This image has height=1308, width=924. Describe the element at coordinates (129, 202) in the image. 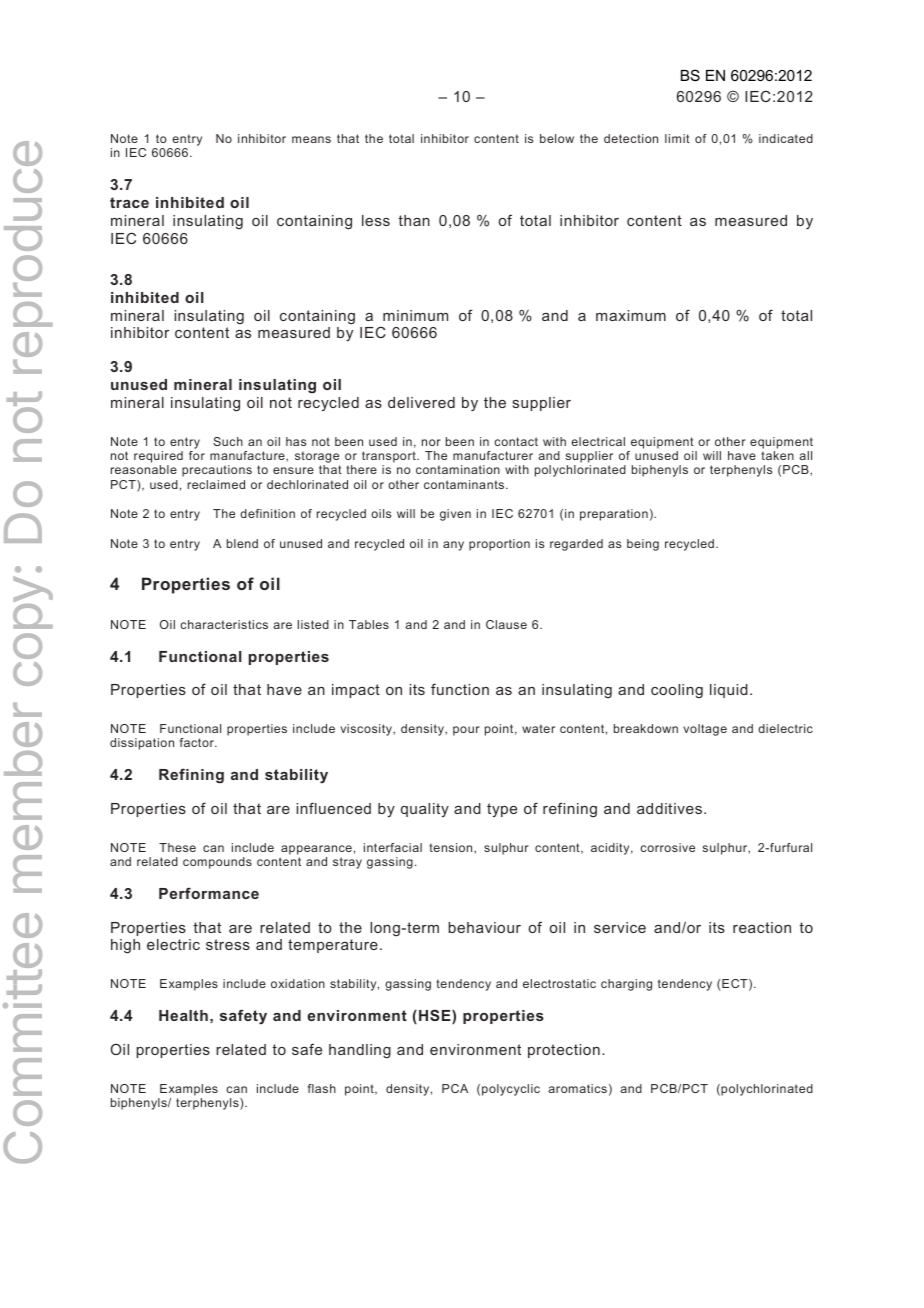

I see `trace` at that location.
